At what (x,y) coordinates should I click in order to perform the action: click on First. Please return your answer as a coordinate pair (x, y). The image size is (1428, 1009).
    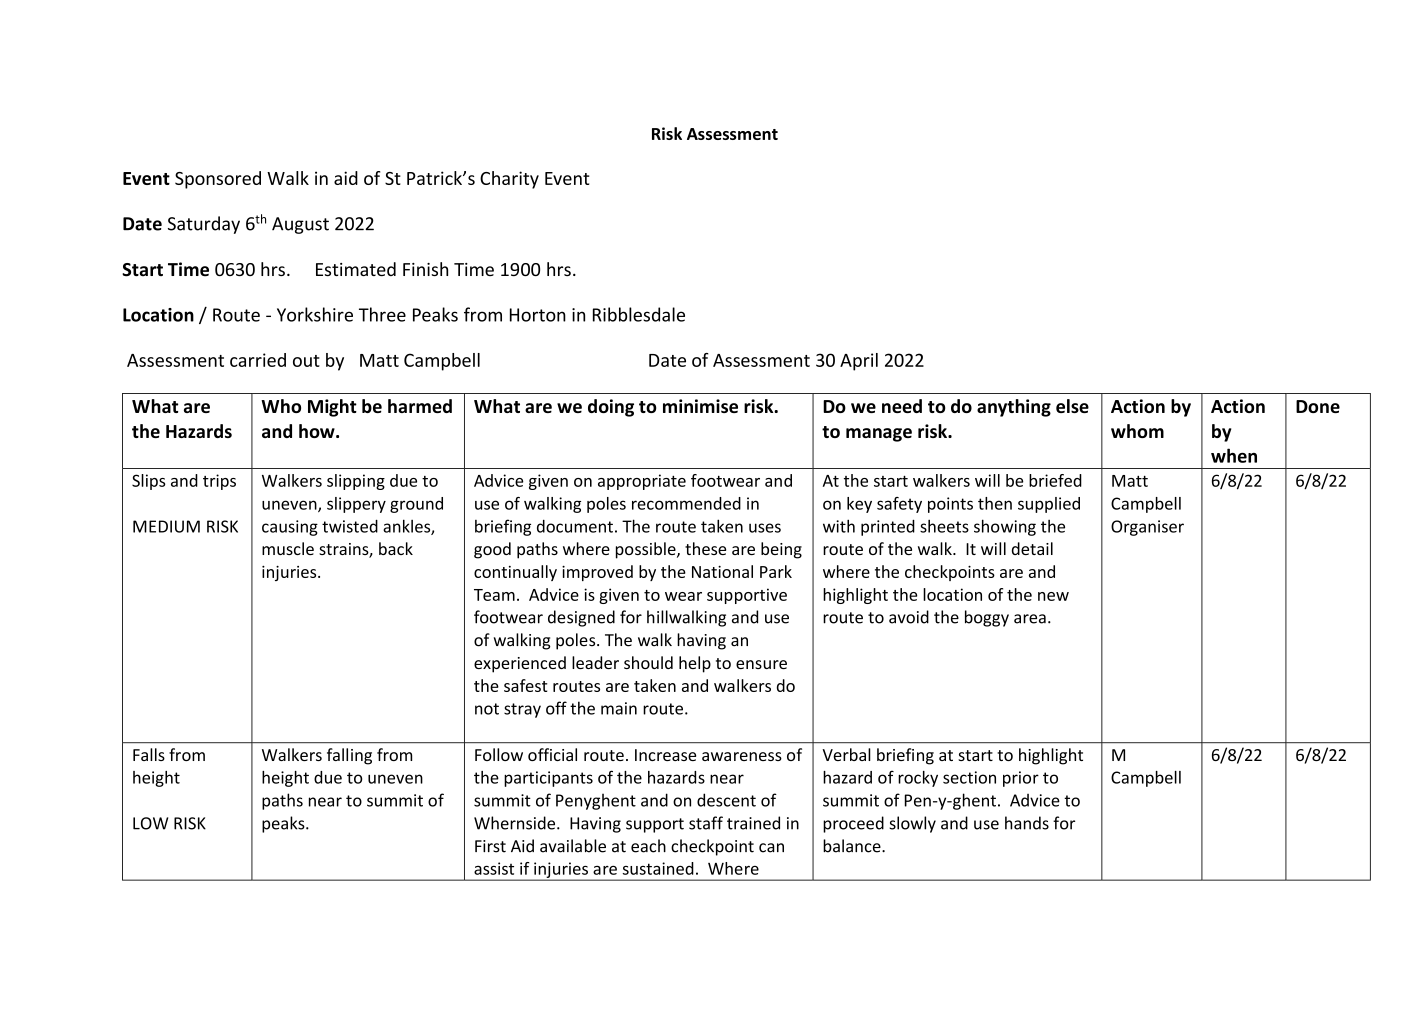
    Looking at the image, I should click on (490, 846).
